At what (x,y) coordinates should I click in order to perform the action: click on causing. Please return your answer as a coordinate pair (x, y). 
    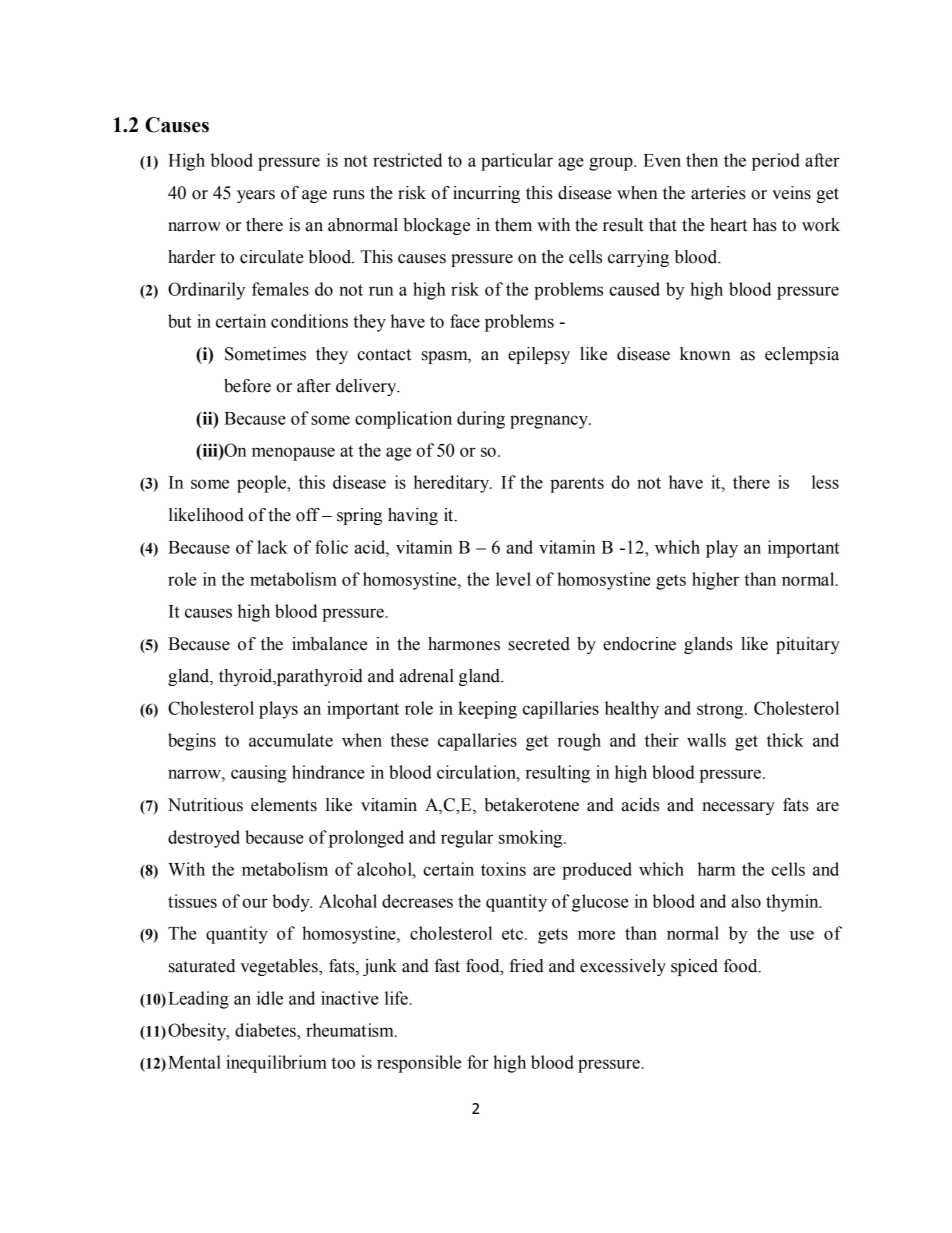
    Looking at the image, I should click on (258, 774).
